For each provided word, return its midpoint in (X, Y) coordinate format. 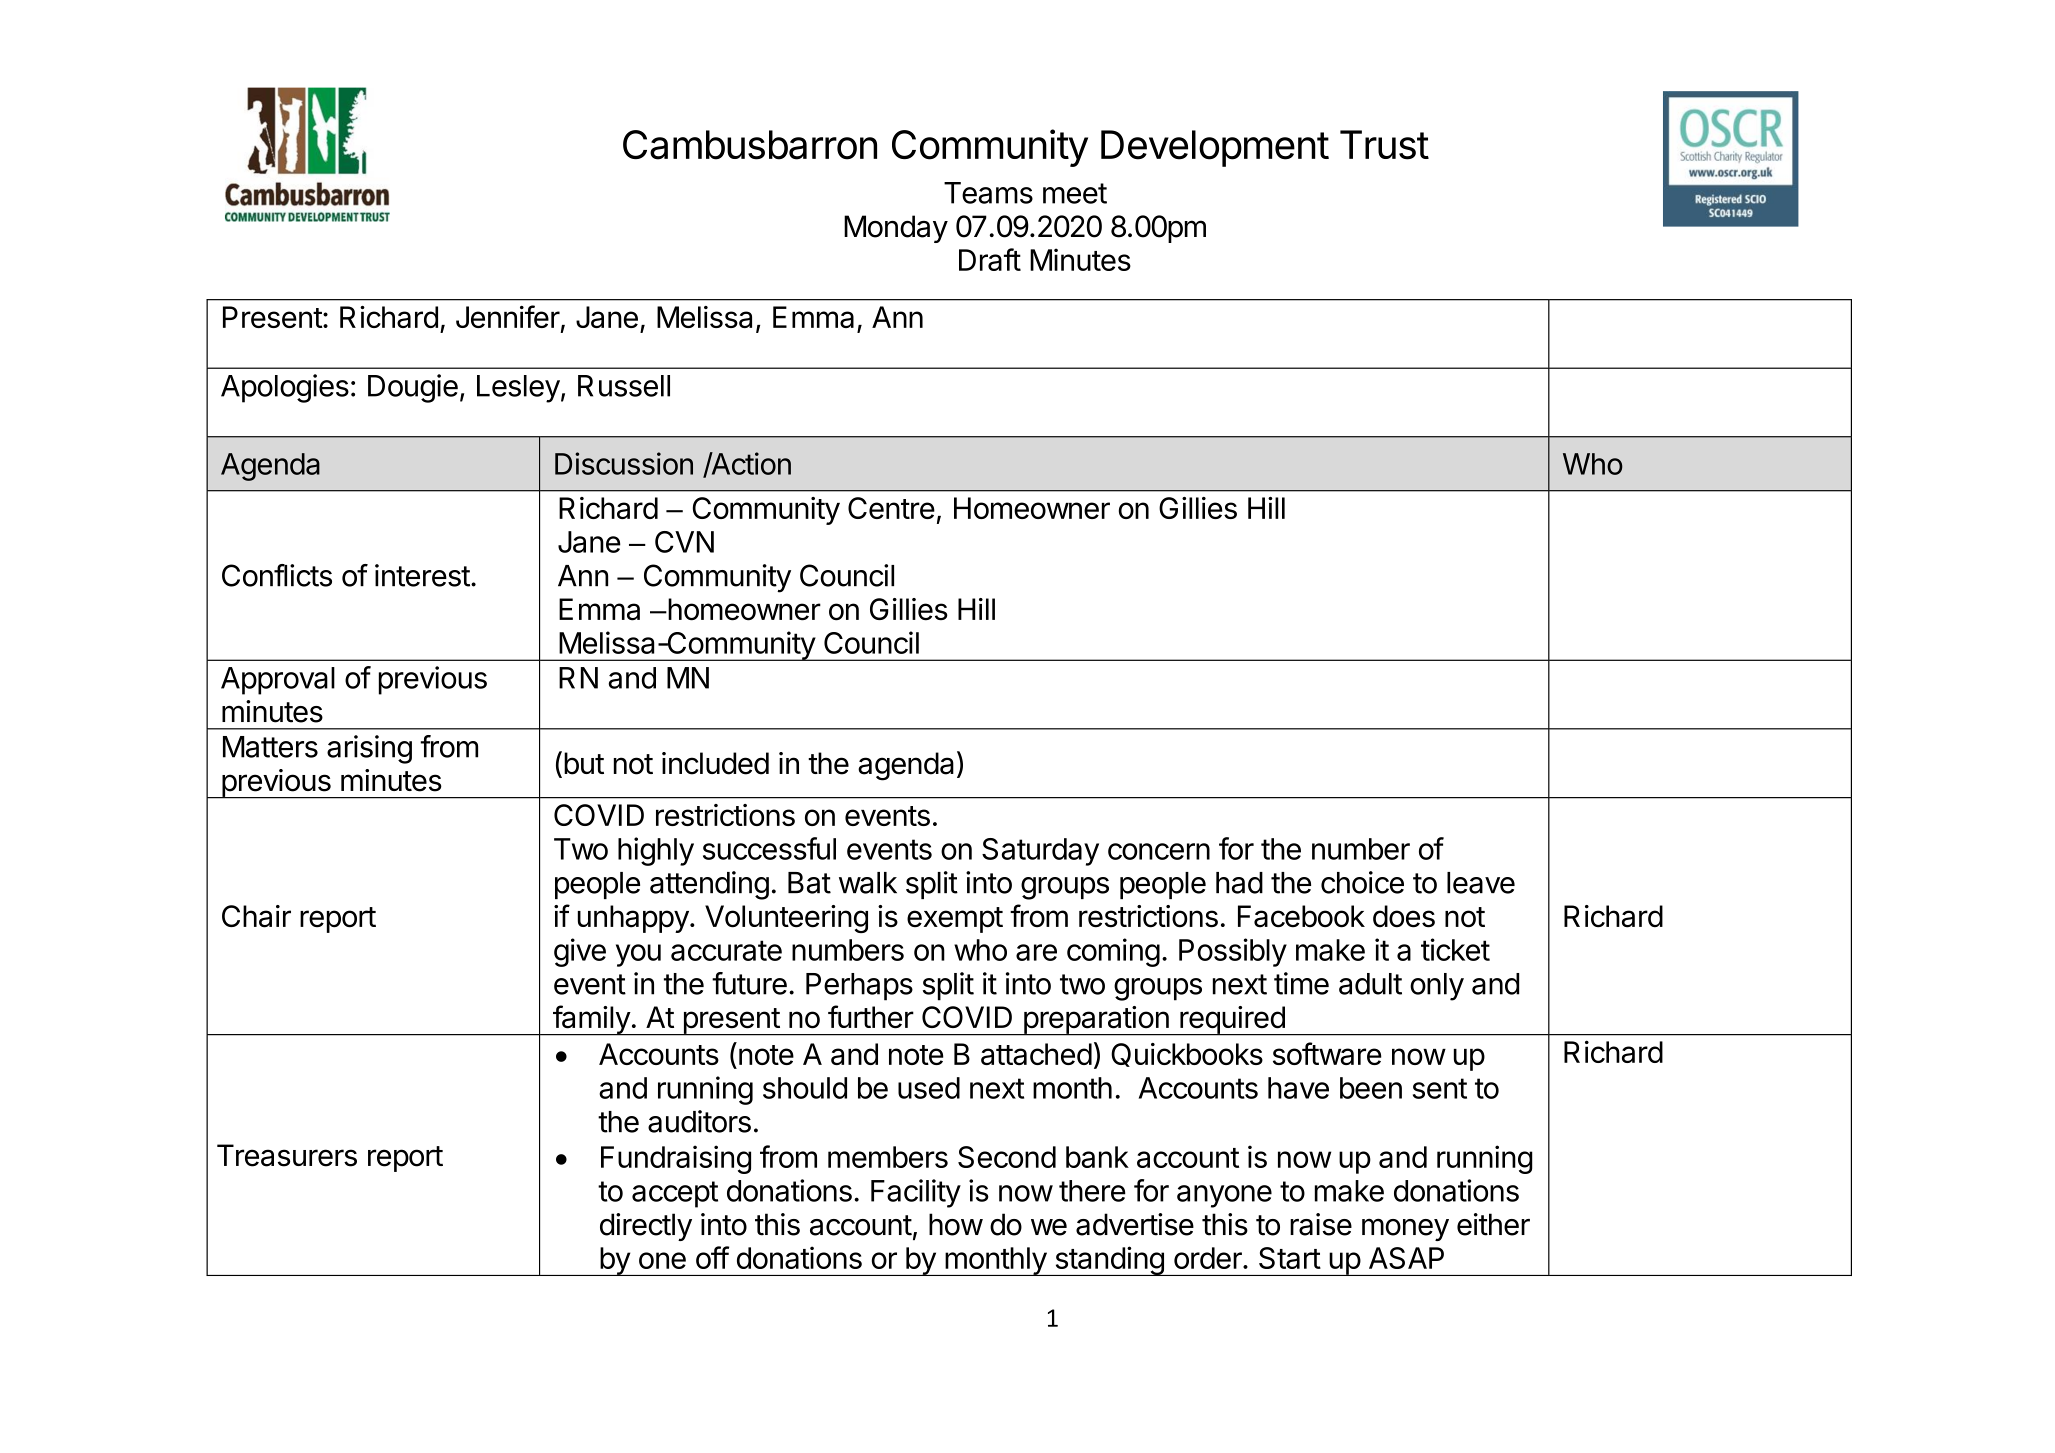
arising (369, 749)
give (580, 952)
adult (1370, 984)
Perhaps (859, 987)
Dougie (413, 388)
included (715, 763)
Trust (1384, 145)
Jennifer (508, 316)
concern (1159, 851)
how (956, 1224)
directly (646, 1227)
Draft (990, 259)
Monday (896, 229)
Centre (891, 508)
